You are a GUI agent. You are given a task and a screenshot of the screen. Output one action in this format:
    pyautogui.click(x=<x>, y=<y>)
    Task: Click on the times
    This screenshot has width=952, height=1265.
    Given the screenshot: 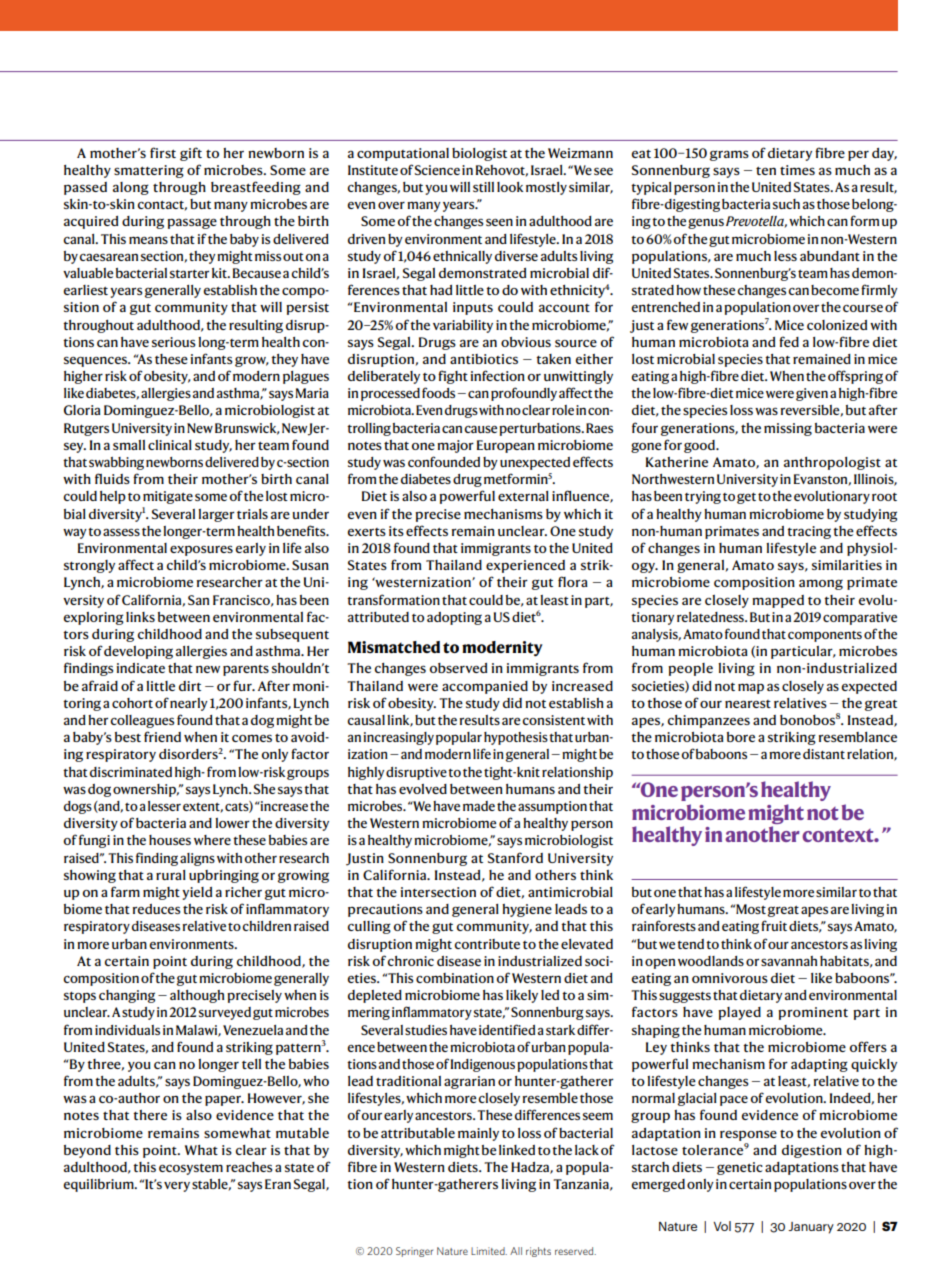 What is the action you would take?
    pyautogui.click(x=797, y=170)
